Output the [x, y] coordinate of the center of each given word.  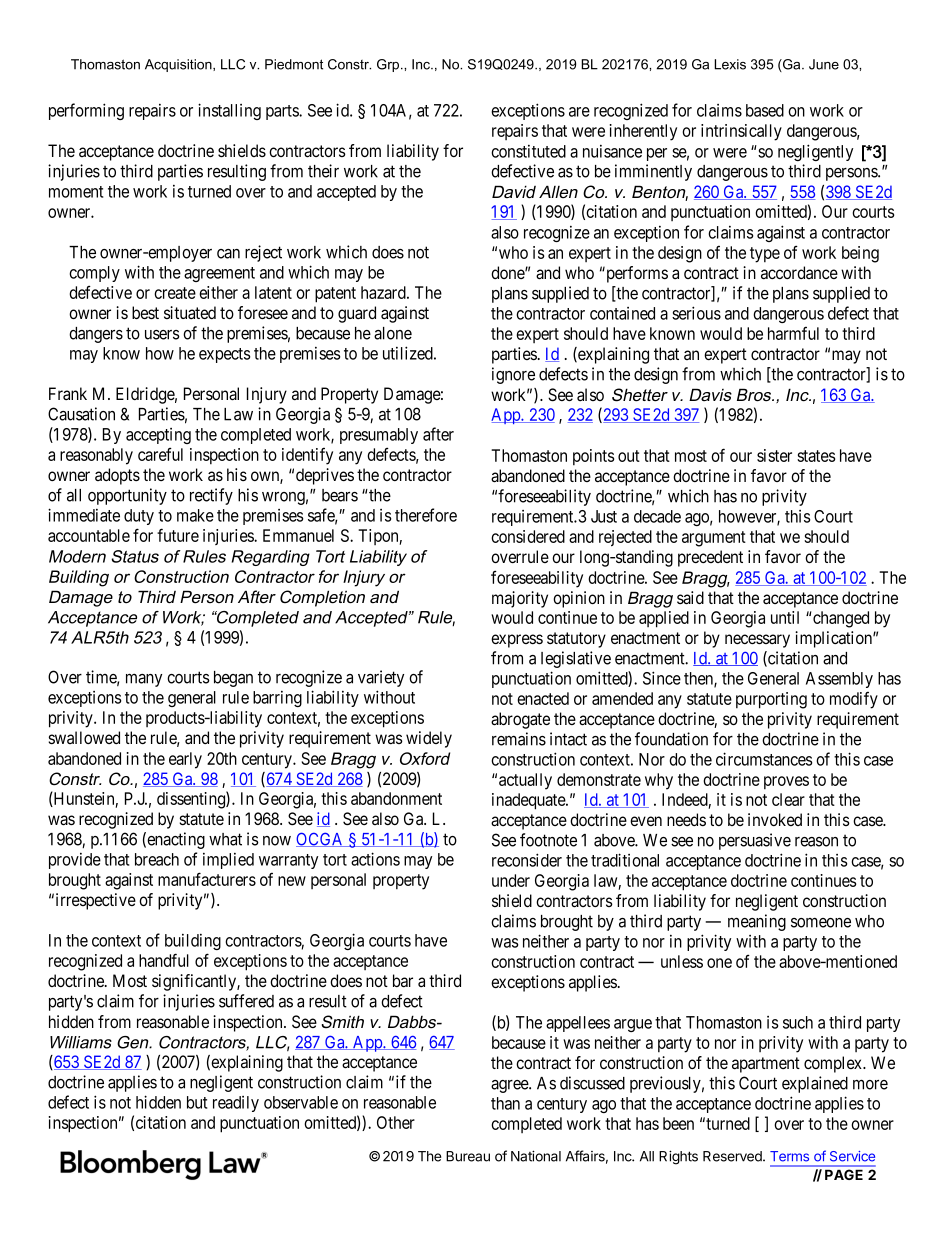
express [517, 641]
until [785, 617]
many [144, 680]
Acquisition [179, 65]
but [197, 1102]
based [765, 110]
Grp [389, 65]
